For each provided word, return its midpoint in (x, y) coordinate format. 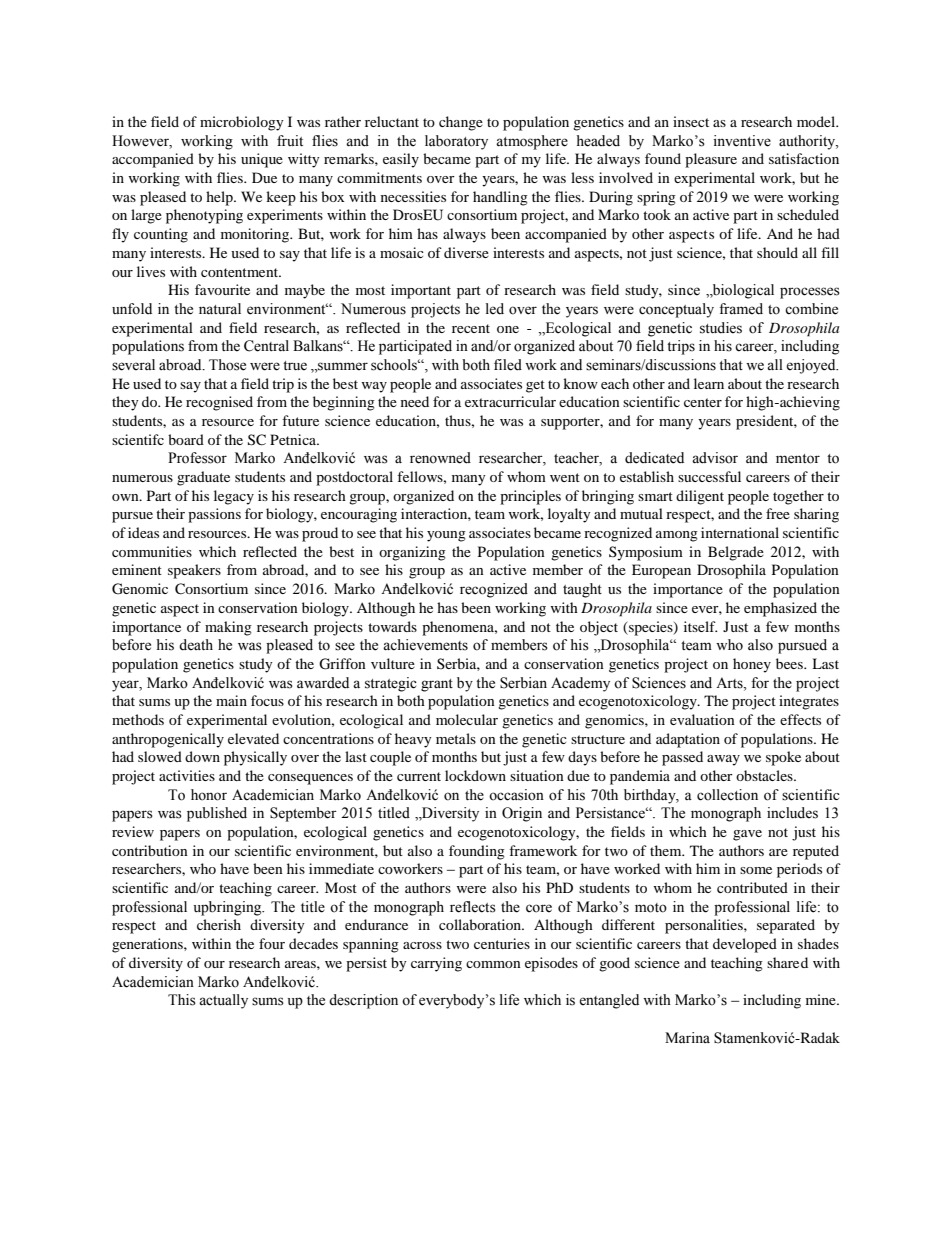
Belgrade (736, 553)
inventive (742, 141)
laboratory (456, 142)
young (446, 536)
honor (209, 795)
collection (727, 795)
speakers (194, 571)
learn (709, 383)
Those (227, 365)
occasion (516, 795)
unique (262, 160)
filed (508, 365)
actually (223, 1001)
